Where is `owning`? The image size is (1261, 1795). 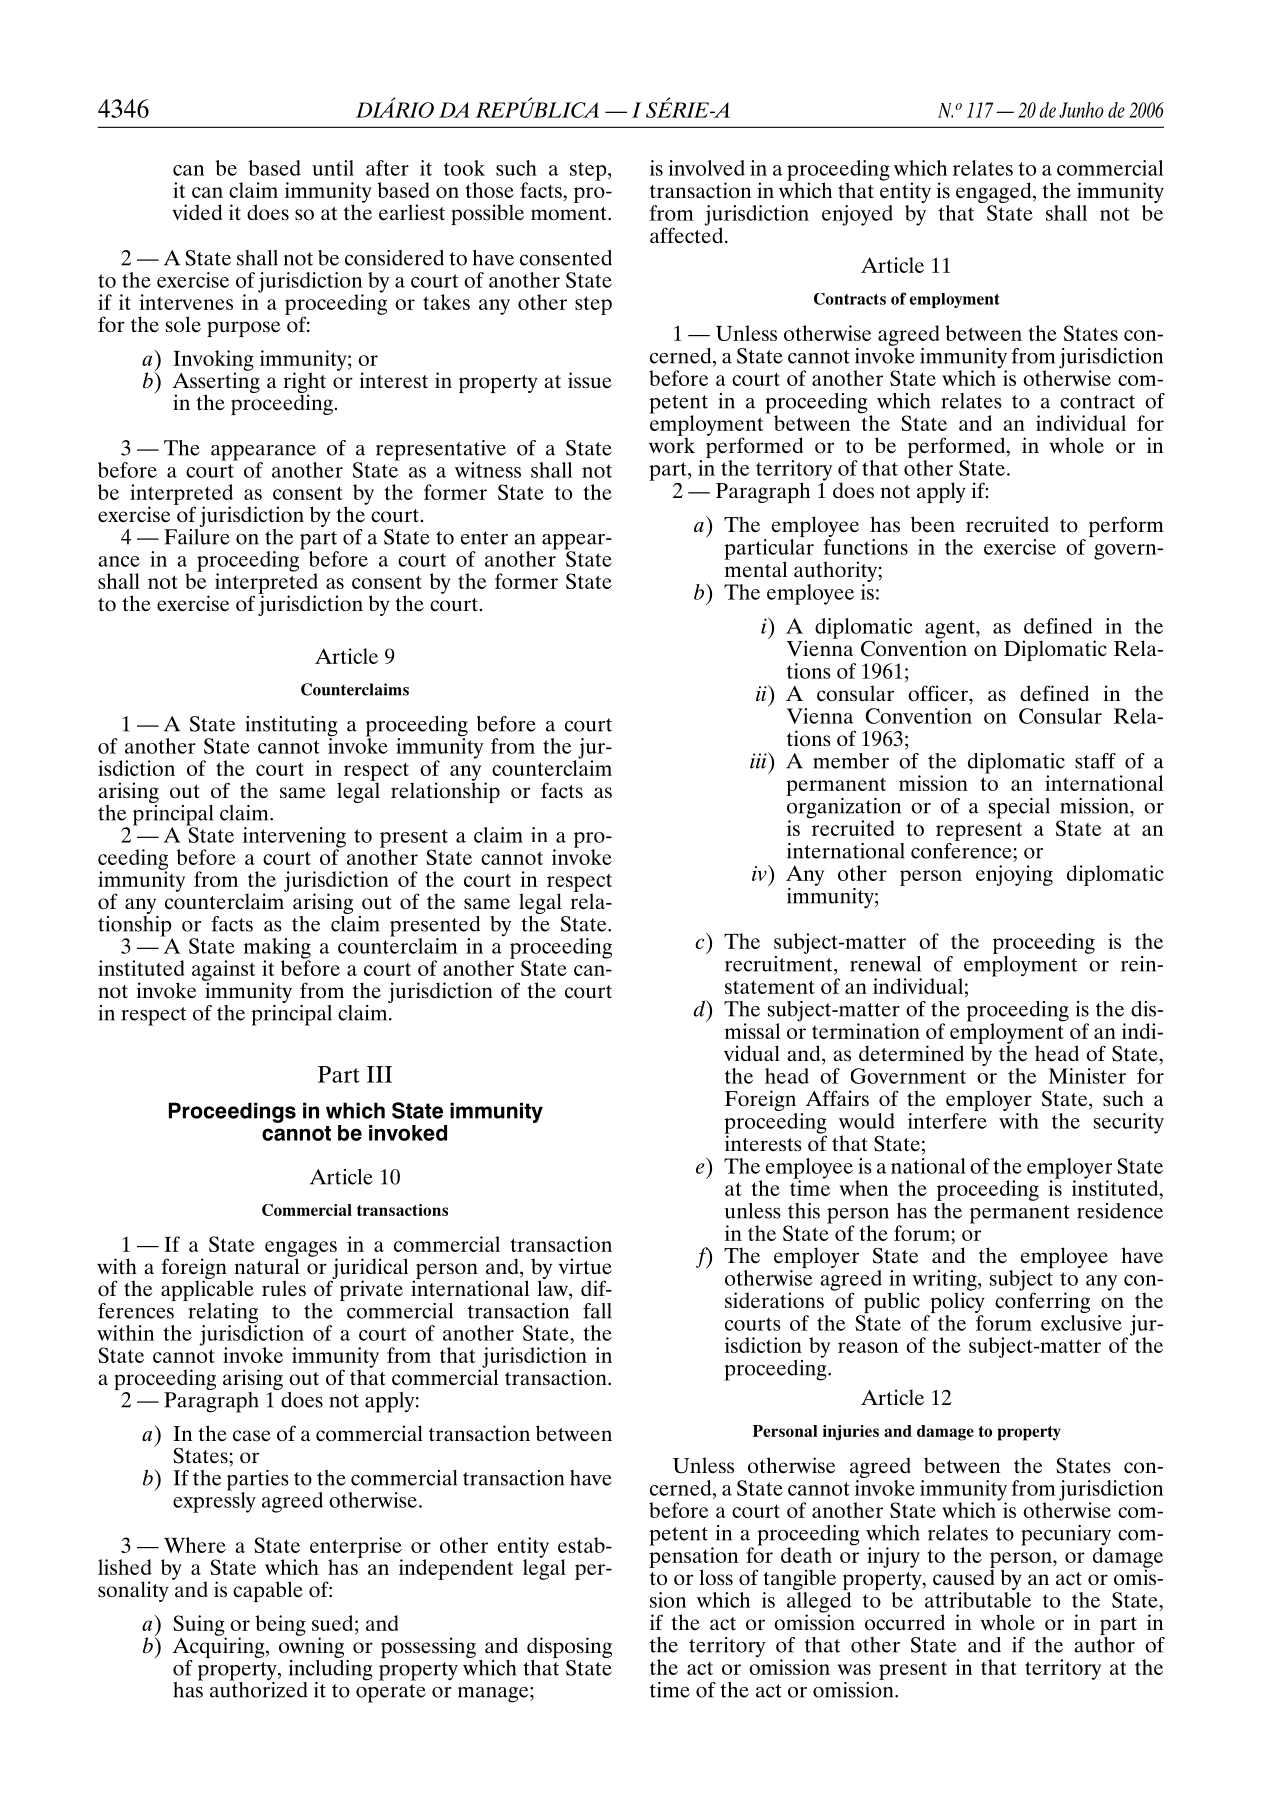 owning is located at coordinates (313, 1648).
